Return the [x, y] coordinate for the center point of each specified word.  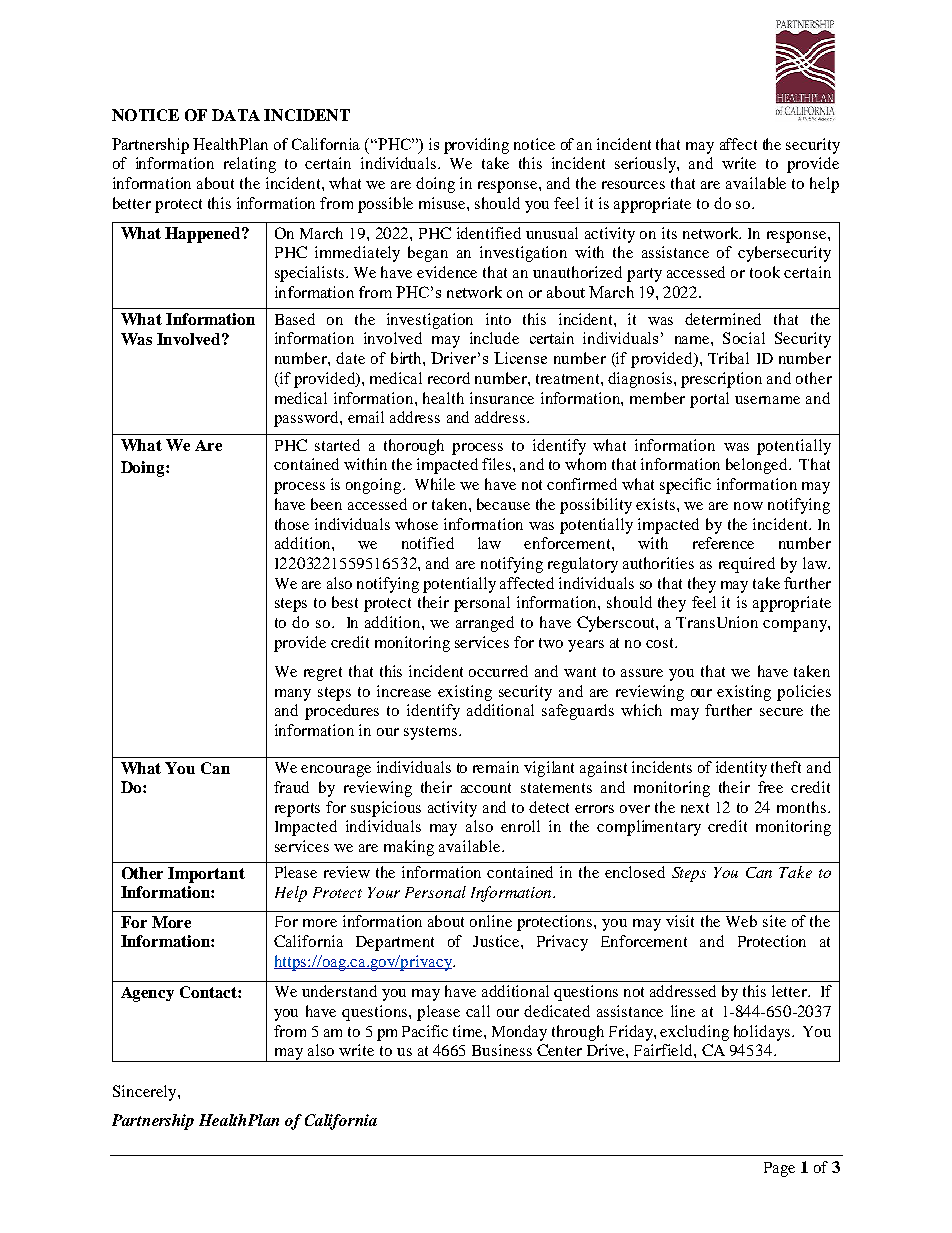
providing [476, 146]
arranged [485, 624]
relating [250, 165]
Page [779, 1169]
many [293, 695]
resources [633, 185]
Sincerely [146, 1093]
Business [502, 1050]
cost [661, 643]
